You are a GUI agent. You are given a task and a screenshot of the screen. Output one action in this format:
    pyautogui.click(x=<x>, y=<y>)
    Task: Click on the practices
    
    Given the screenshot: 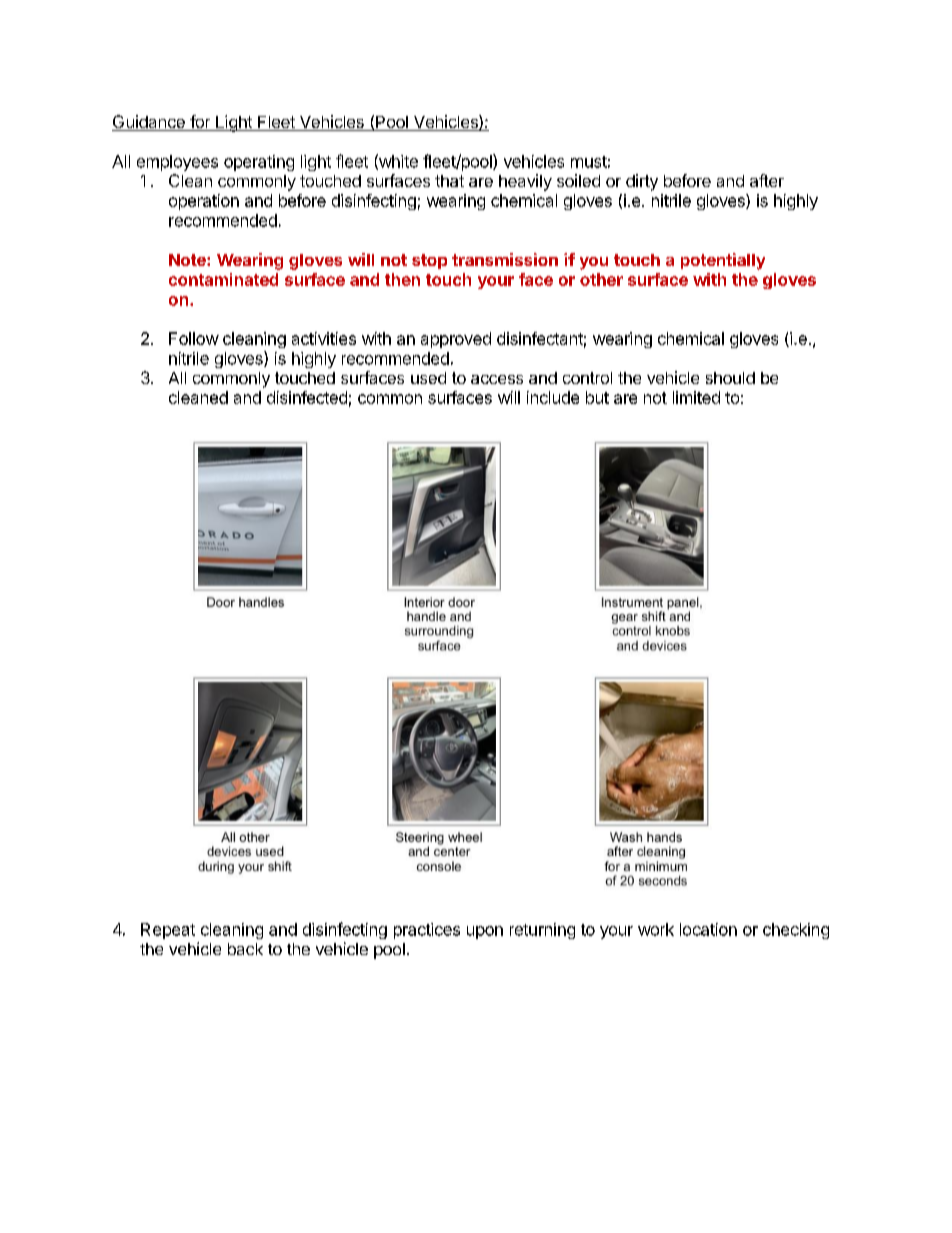 What is the action you would take?
    pyautogui.click(x=427, y=931)
